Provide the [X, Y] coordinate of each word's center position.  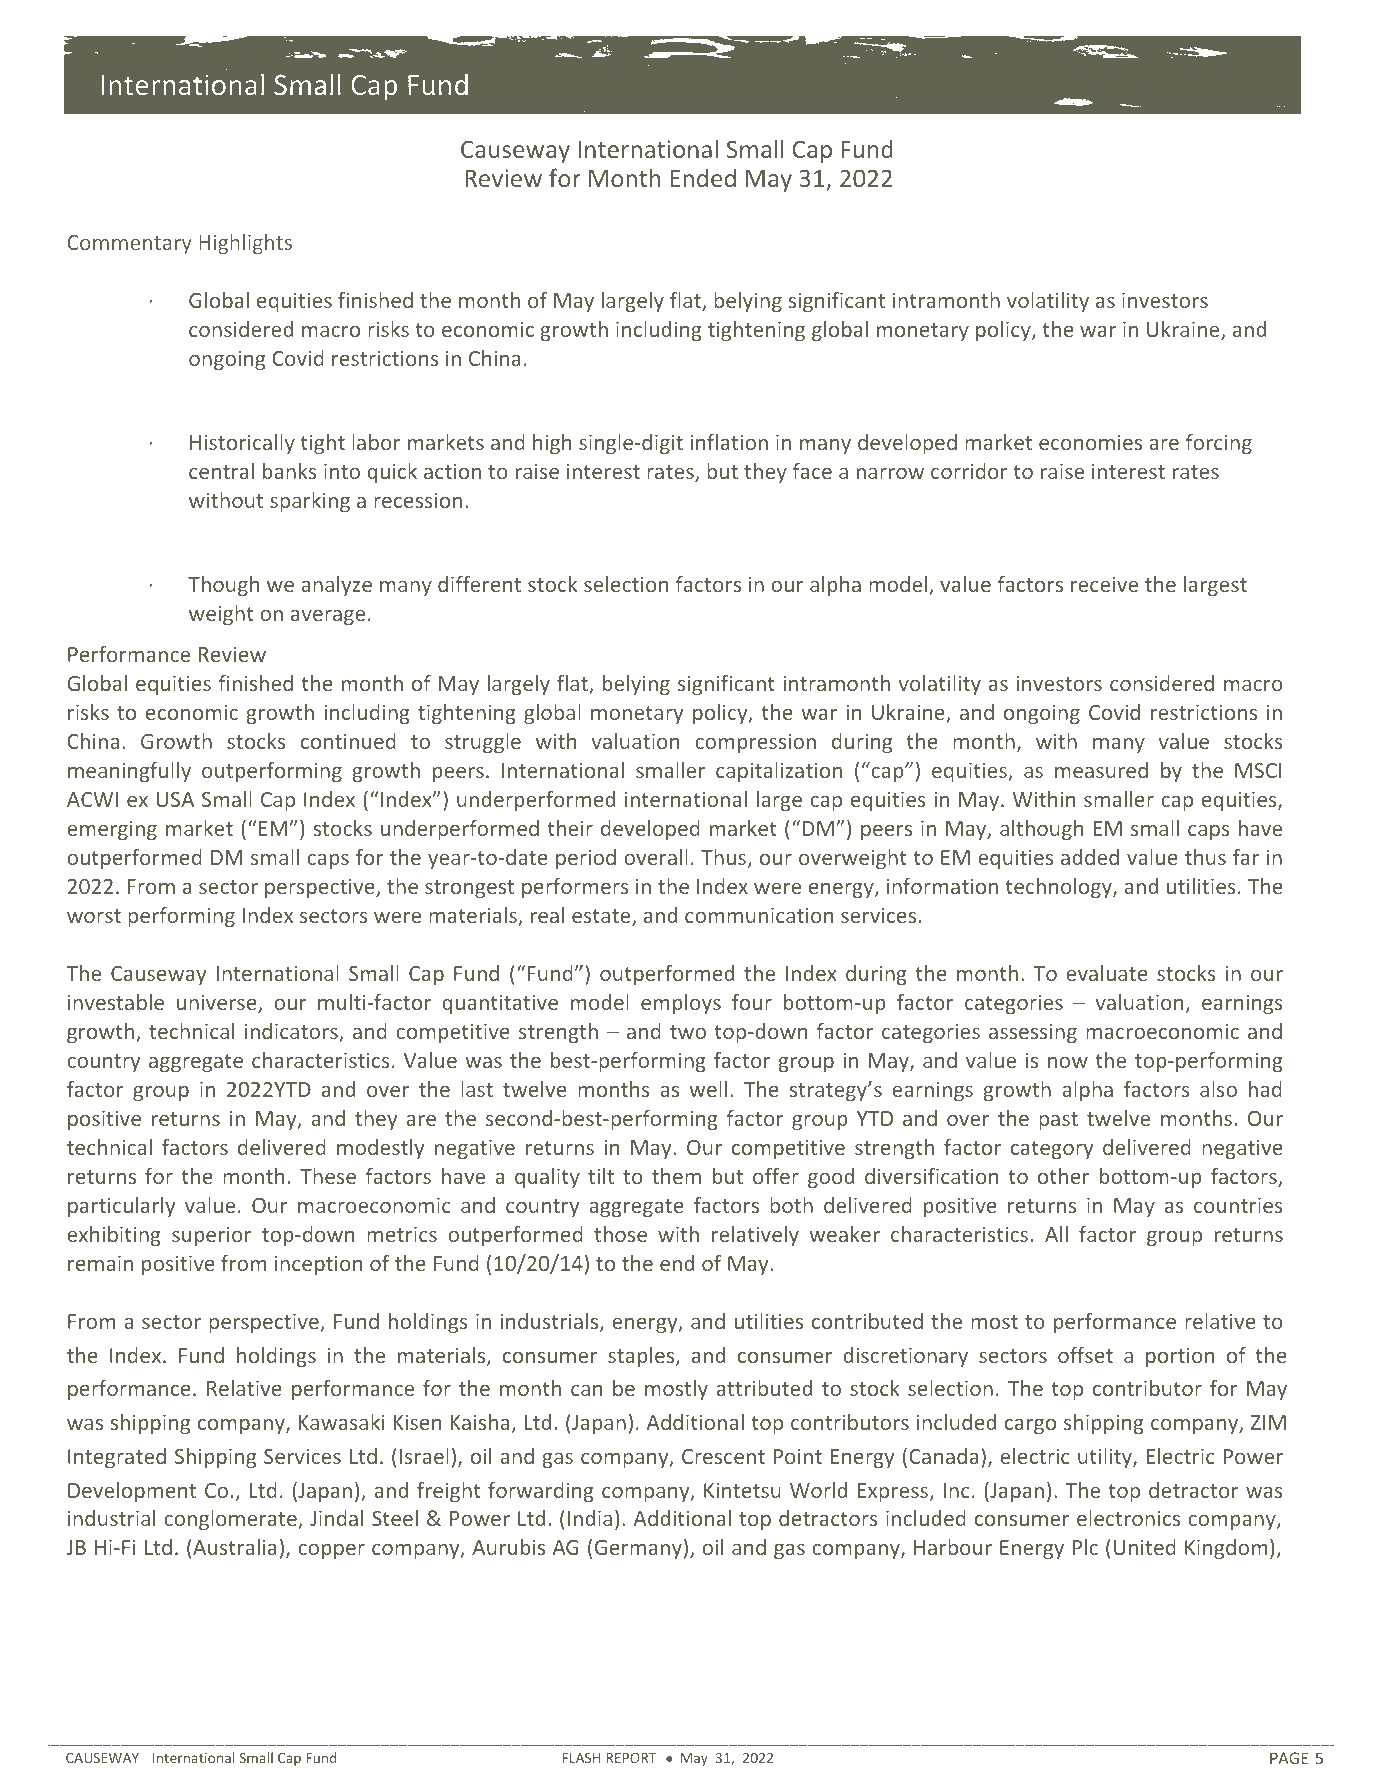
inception [318, 1265]
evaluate [1107, 973]
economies [1090, 442]
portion [1180, 1357]
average [328, 617]
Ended [703, 177]
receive [1104, 584]
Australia [234, 1547]
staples [642, 1357]
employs [681, 1004]
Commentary [130, 244]
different [479, 584]
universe [218, 1003]
